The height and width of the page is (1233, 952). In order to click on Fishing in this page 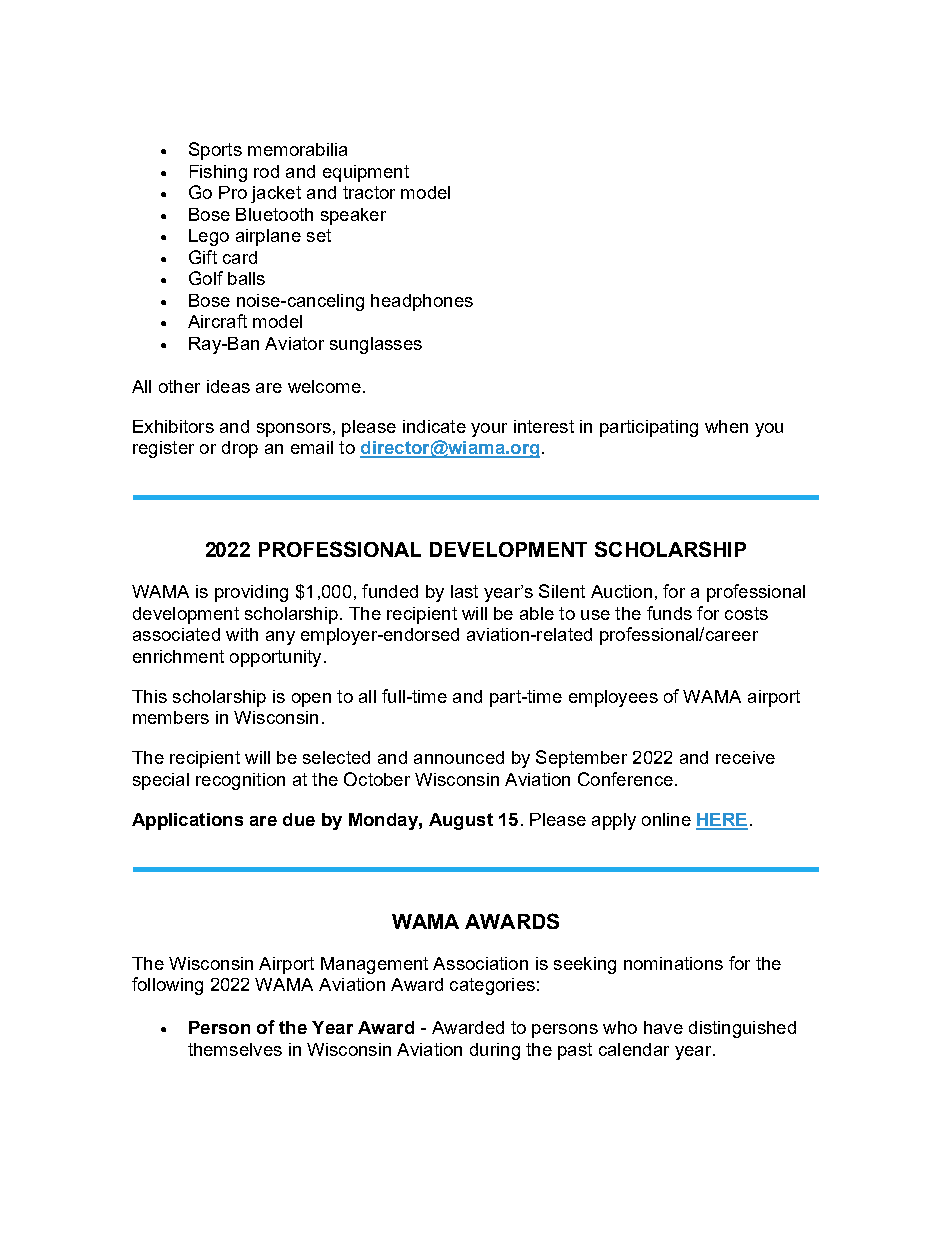, I will do `click(218, 173)`.
